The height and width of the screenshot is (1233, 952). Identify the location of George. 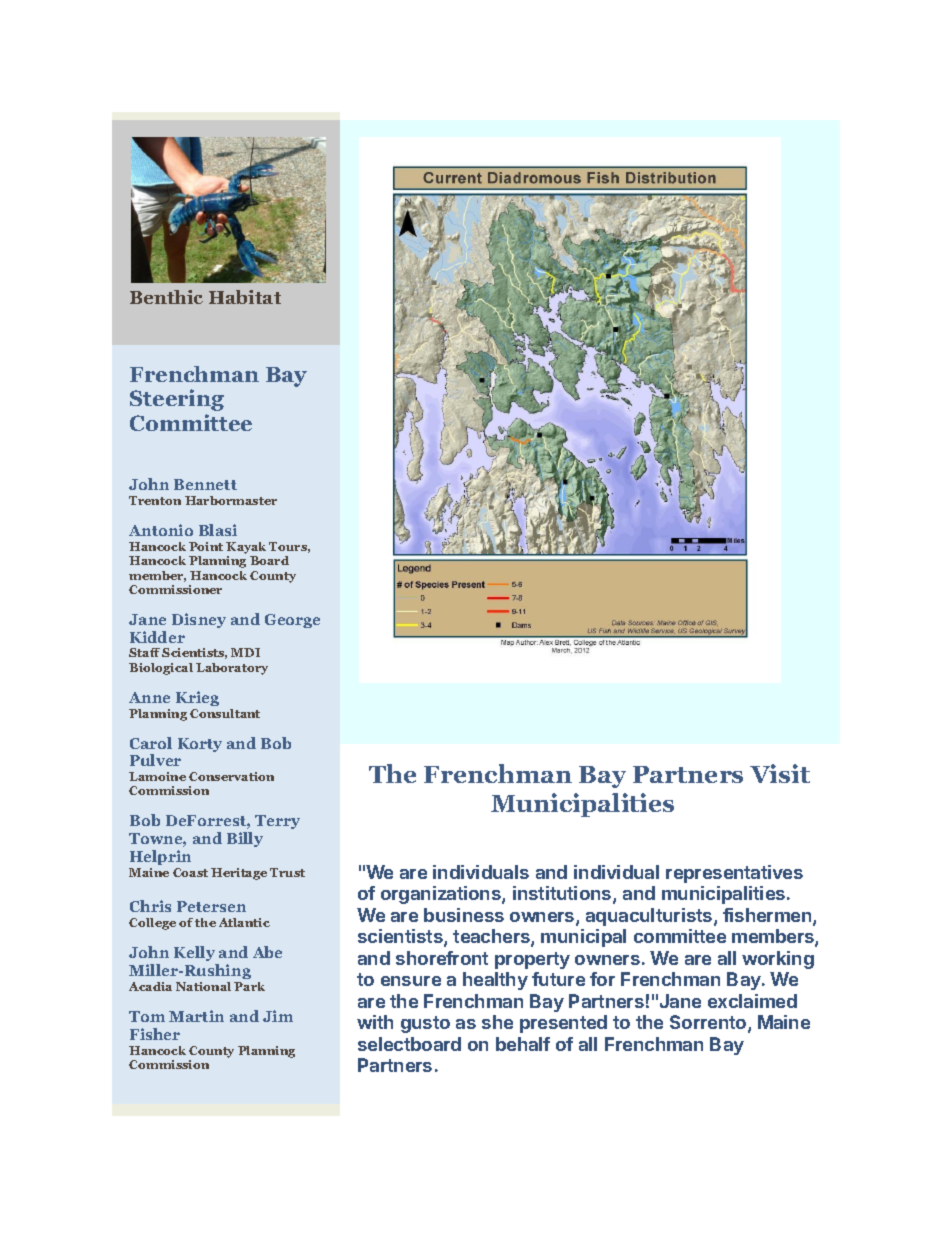
(292, 621).
